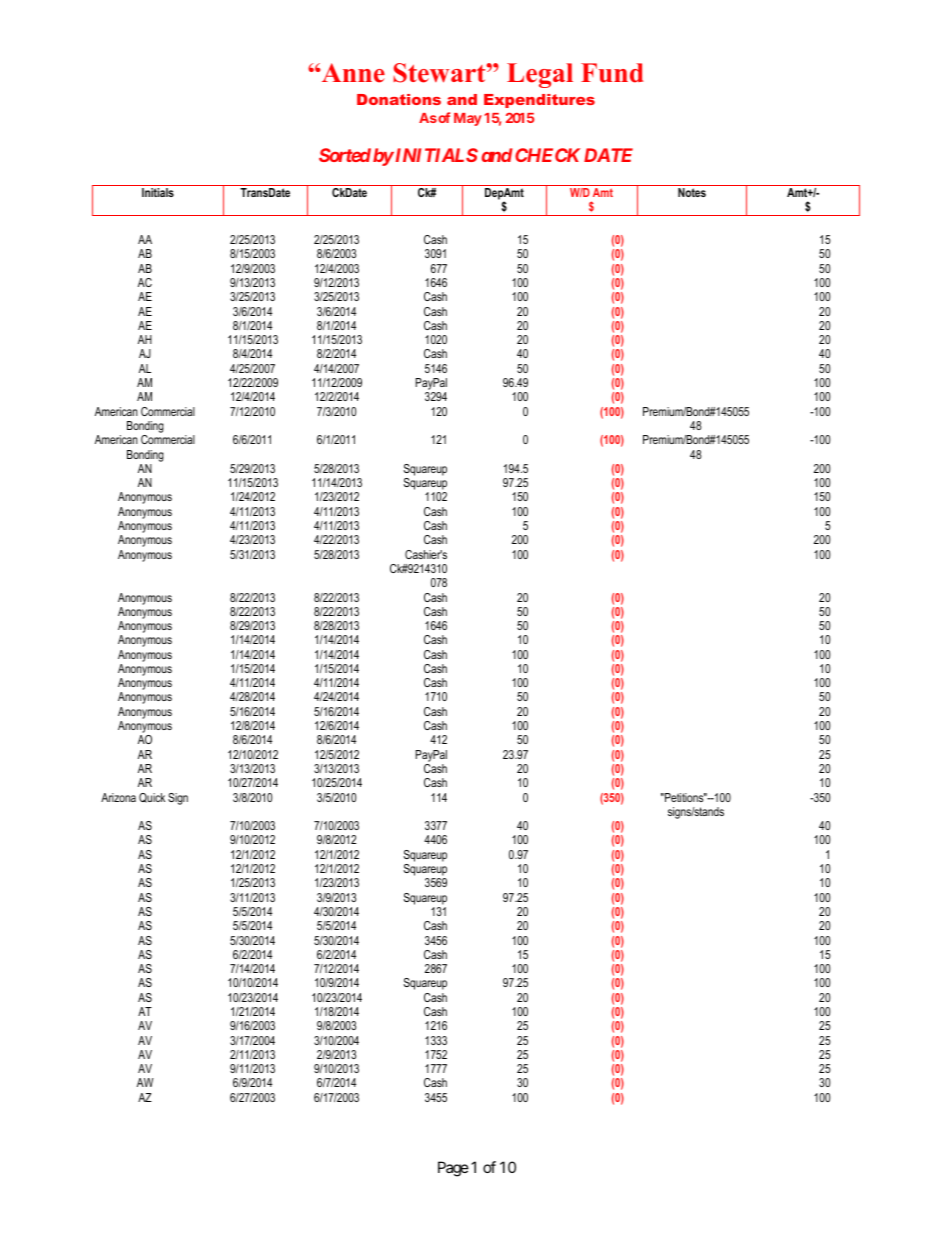 This page has width=952, height=1233. I want to click on Donations, so click(399, 99).
